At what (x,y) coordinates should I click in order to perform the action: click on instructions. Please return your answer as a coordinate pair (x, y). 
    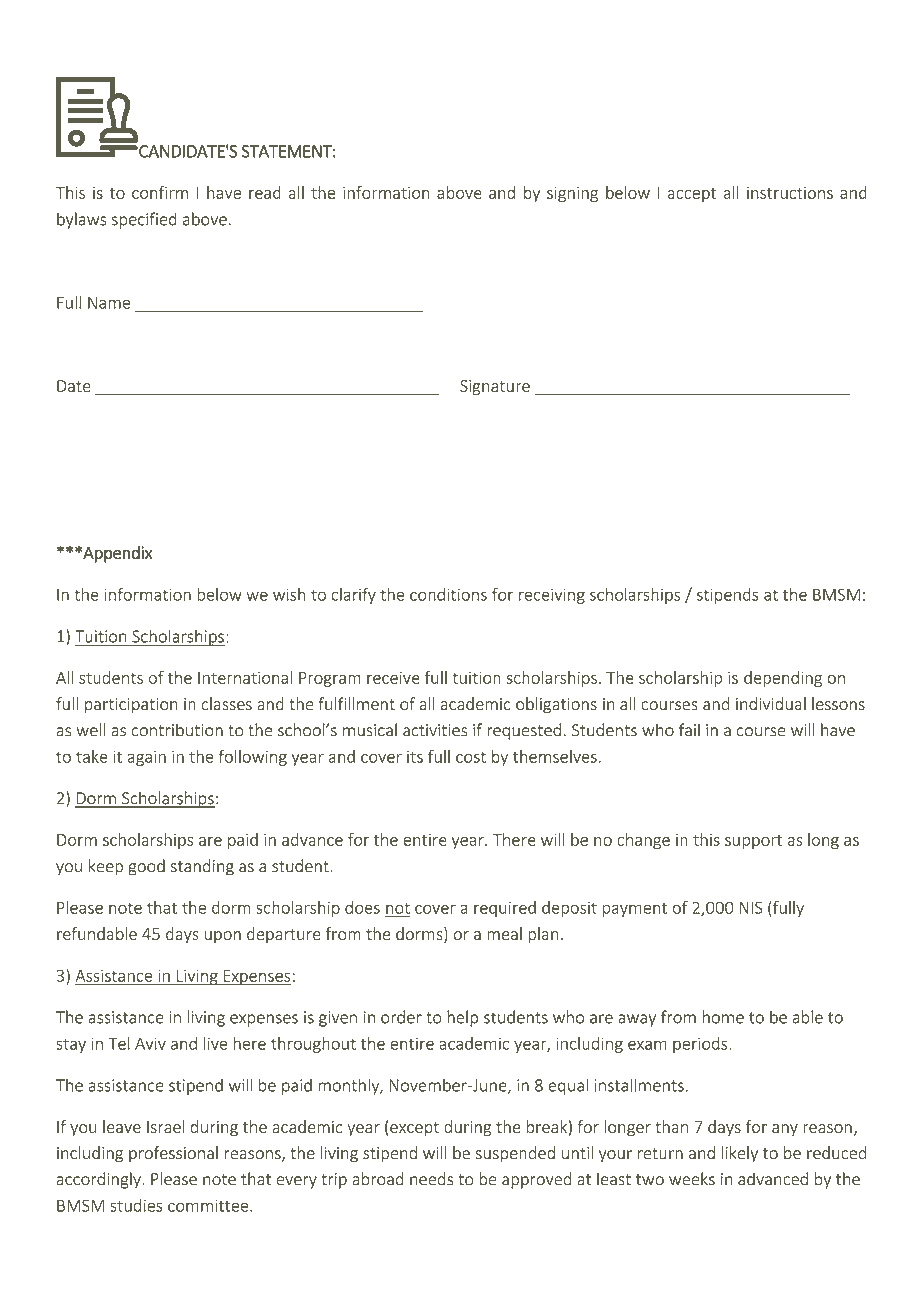
    Looking at the image, I should click on (790, 193).
